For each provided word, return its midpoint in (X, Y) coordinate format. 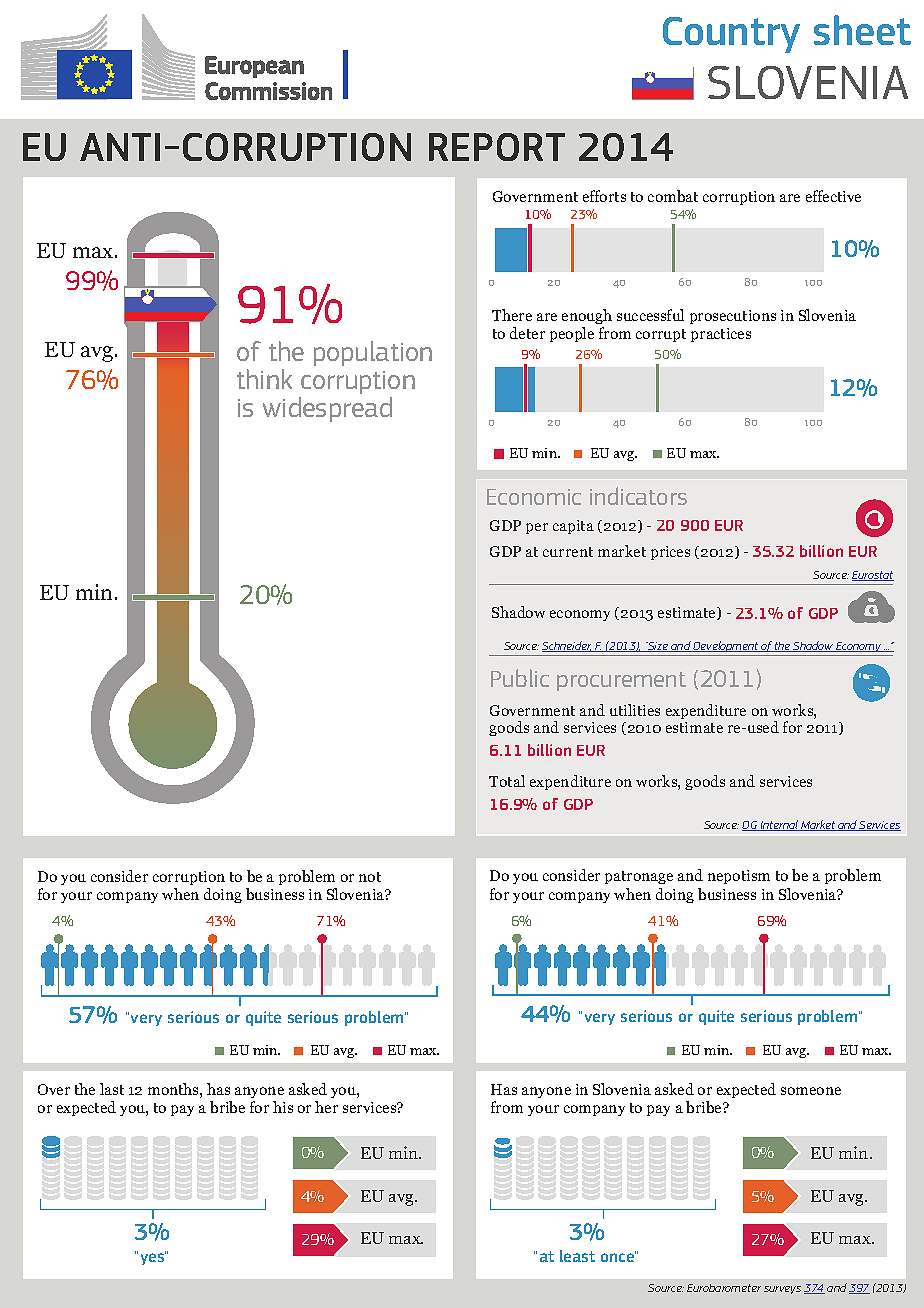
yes (153, 1258)
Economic (534, 497)
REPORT (497, 147)
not (370, 877)
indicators (638, 496)
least (577, 1256)
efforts (604, 196)
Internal (779, 825)
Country (731, 35)
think (264, 379)
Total (507, 781)
